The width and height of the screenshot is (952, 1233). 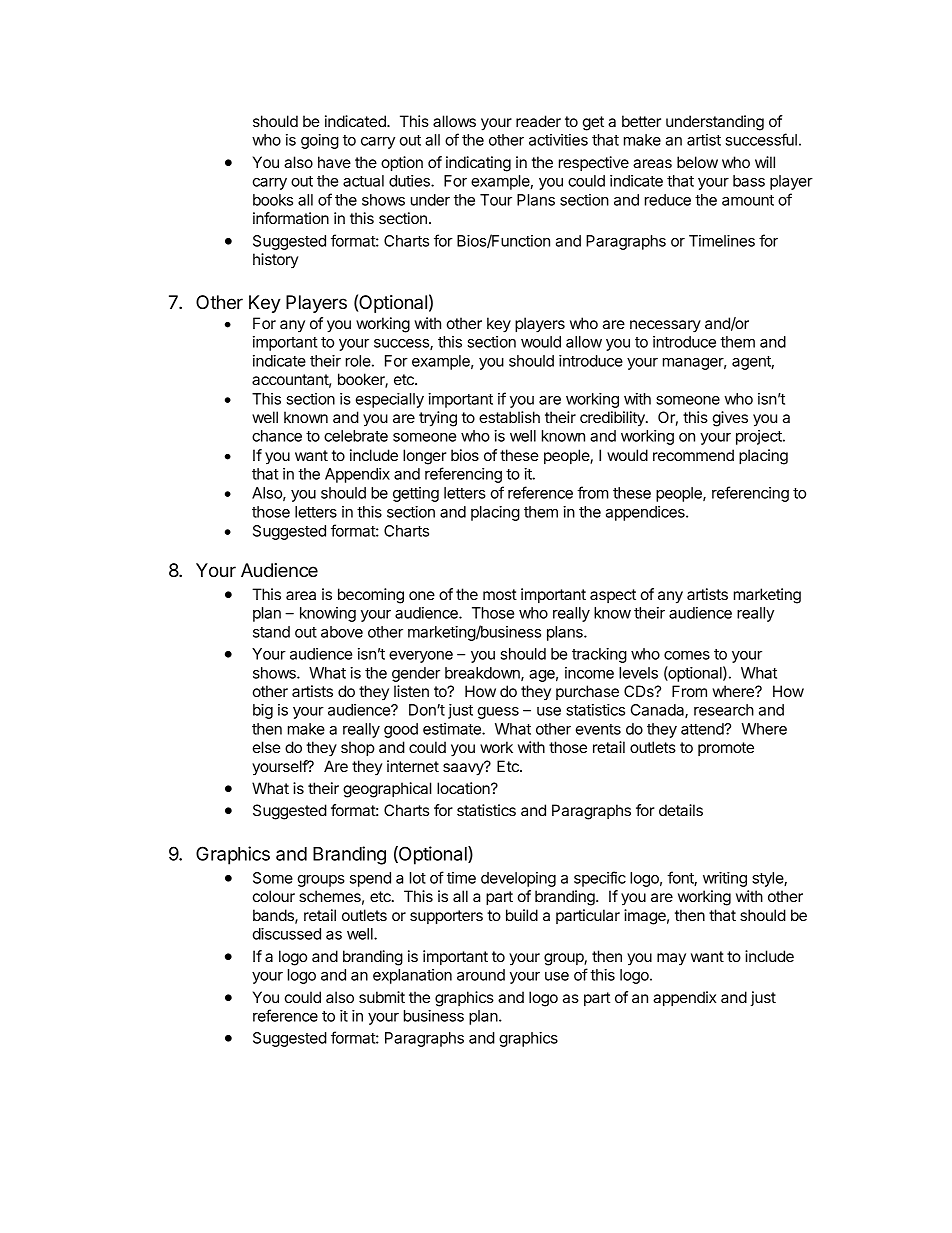 I want to click on below, so click(x=697, y=162).
